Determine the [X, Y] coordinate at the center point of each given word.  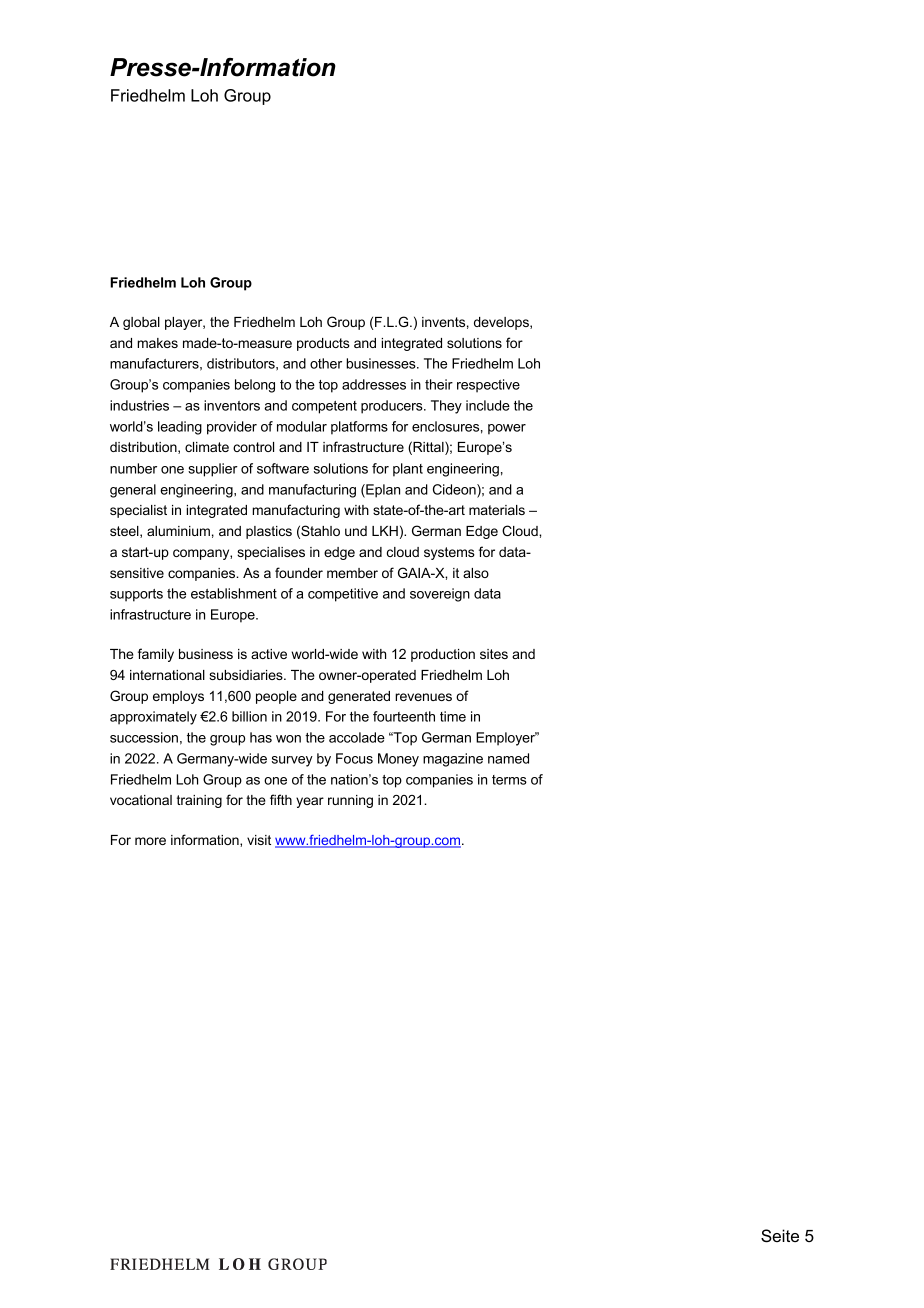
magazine [453, 760]
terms [509, 780]
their [439, 384]
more [150, 841]
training [199, 801]
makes [157, 343]
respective [488, 386]
